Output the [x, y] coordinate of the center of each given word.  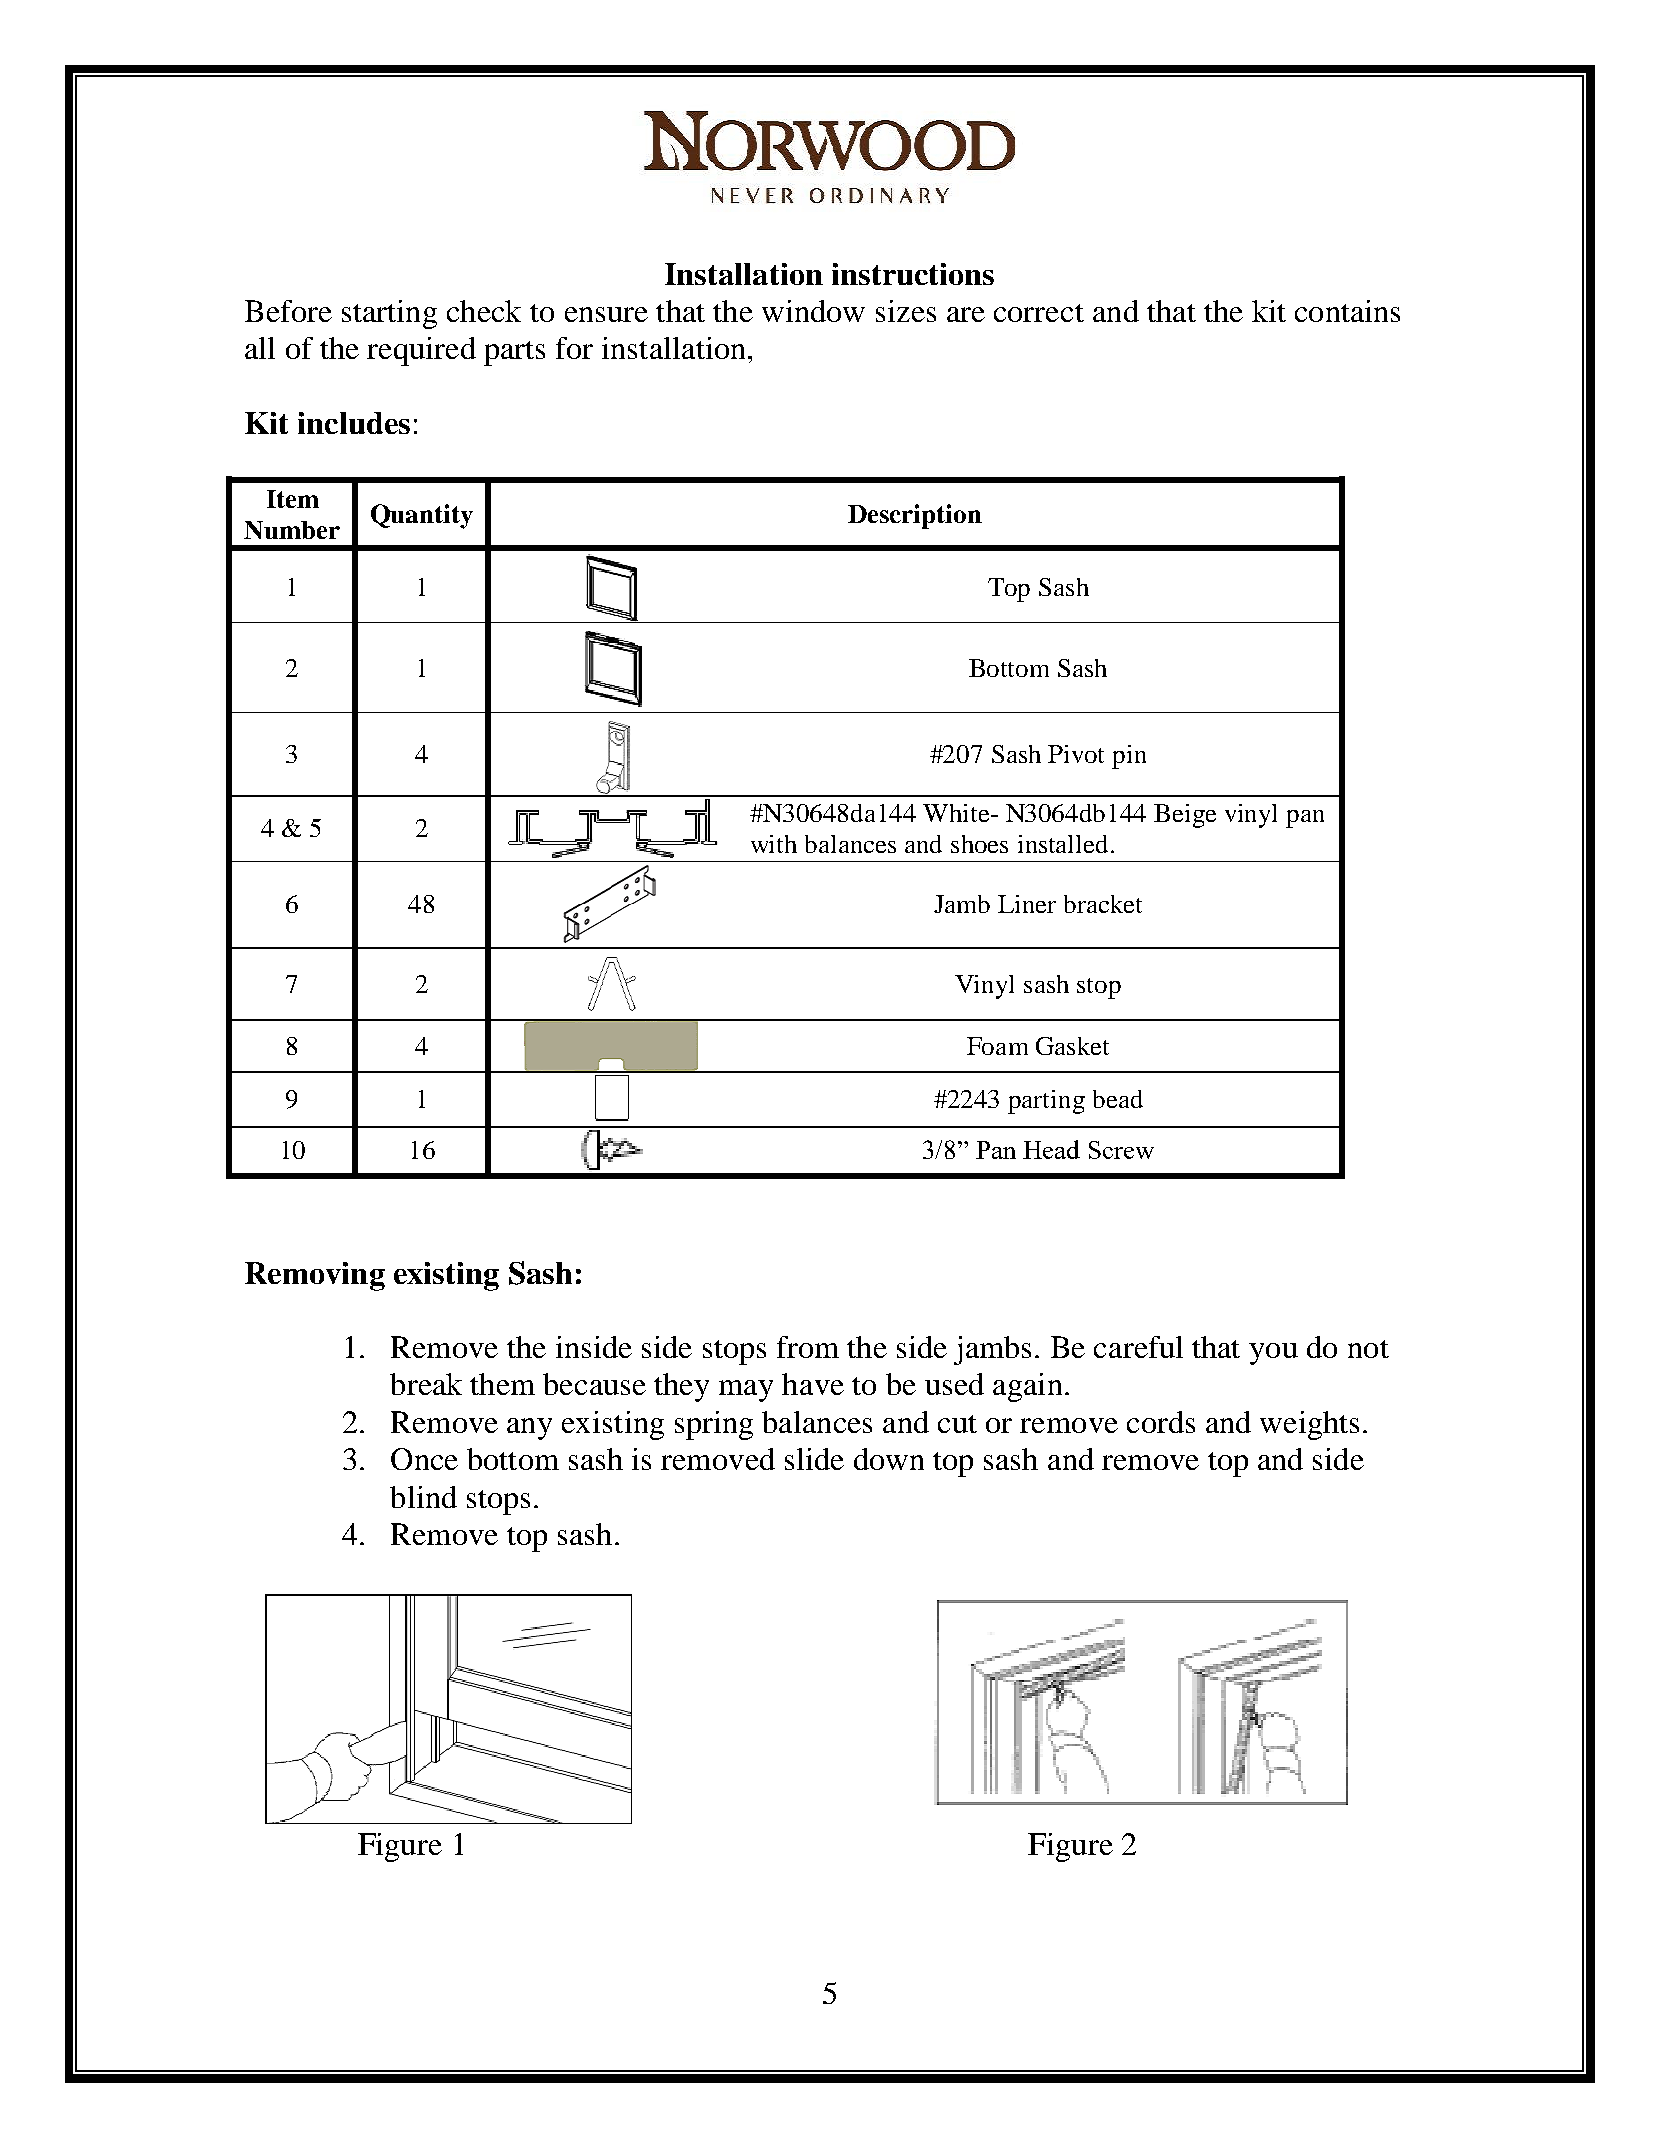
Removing [315, 1276]
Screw [1121, 1150]
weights [1309, 1425]
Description [915, 516]
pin [1129, 757]
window [813, 311]
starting [389, 314]
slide [814, 1459]
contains [1347, 311]
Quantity [422, 516]
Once [424, 1459]
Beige [1185, 816]
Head [1051, 1149]
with [774, 844]
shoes [979, 844]
